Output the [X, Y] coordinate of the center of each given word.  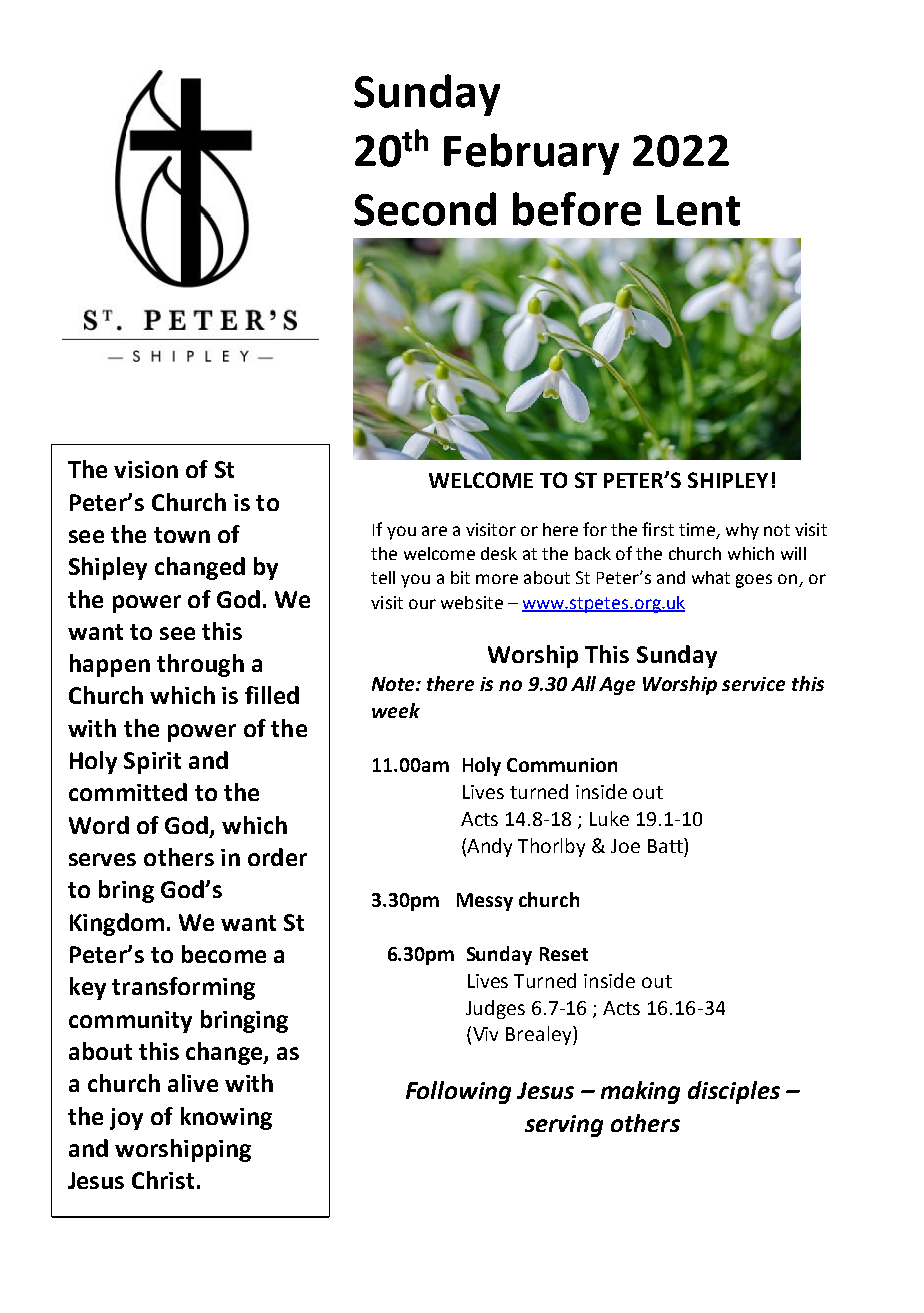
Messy [485, 902]
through [200, 665]
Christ [163, 1180]
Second [425, 209]
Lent [698, 210]
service [753, 684]
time [697, 529]
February [531, 154]
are [434, 531]
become [224, 954]
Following [458, 1092]
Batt [666, 845]
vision [146, 469]
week [396, 710]
